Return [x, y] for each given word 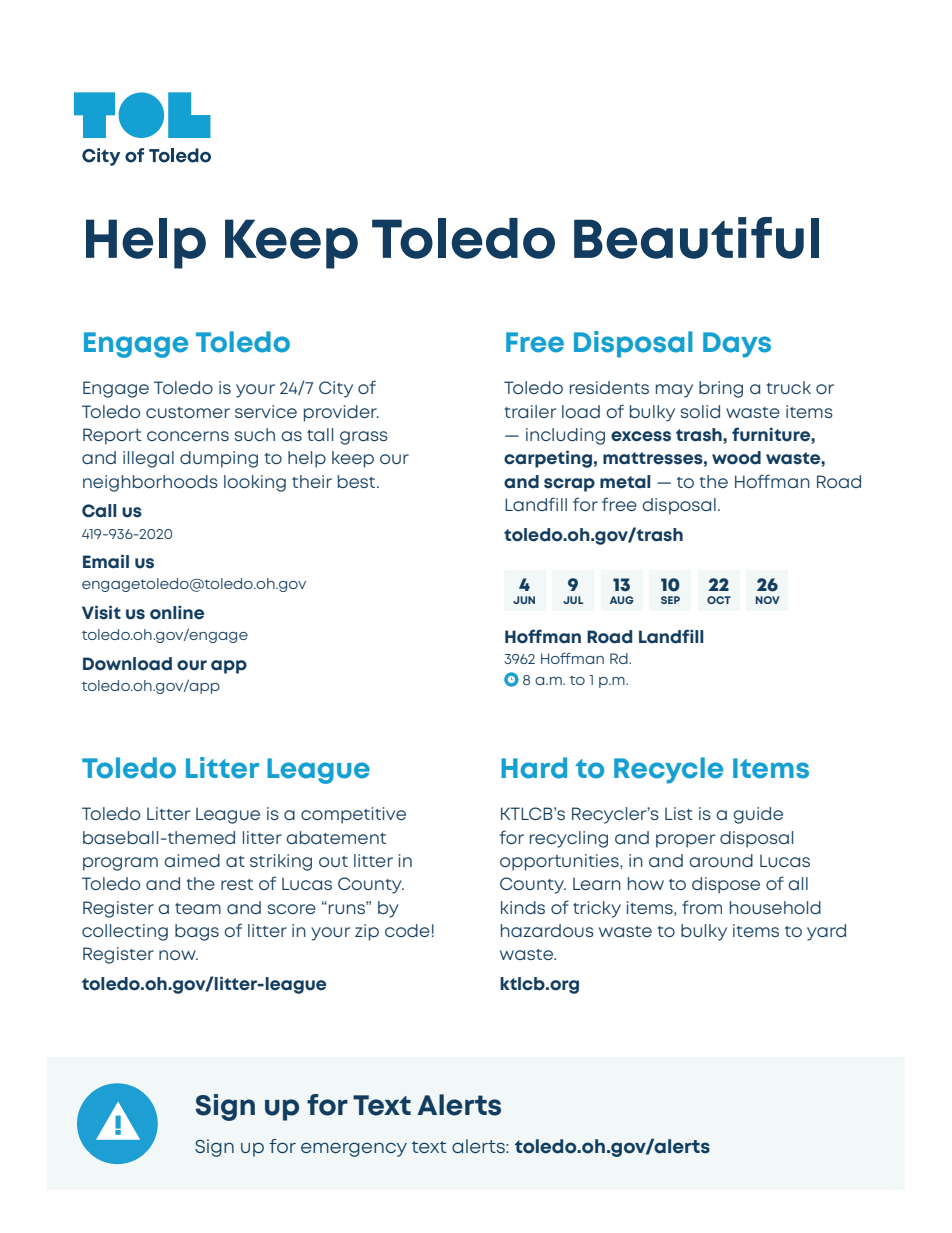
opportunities [560, 862]
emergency [354, 1149]
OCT [719, 600]
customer [188, 412]
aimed [192, 860]
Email [106, 562]
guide [758, 815]
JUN [524, 600]
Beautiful [696, 238]
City [336, 389]
